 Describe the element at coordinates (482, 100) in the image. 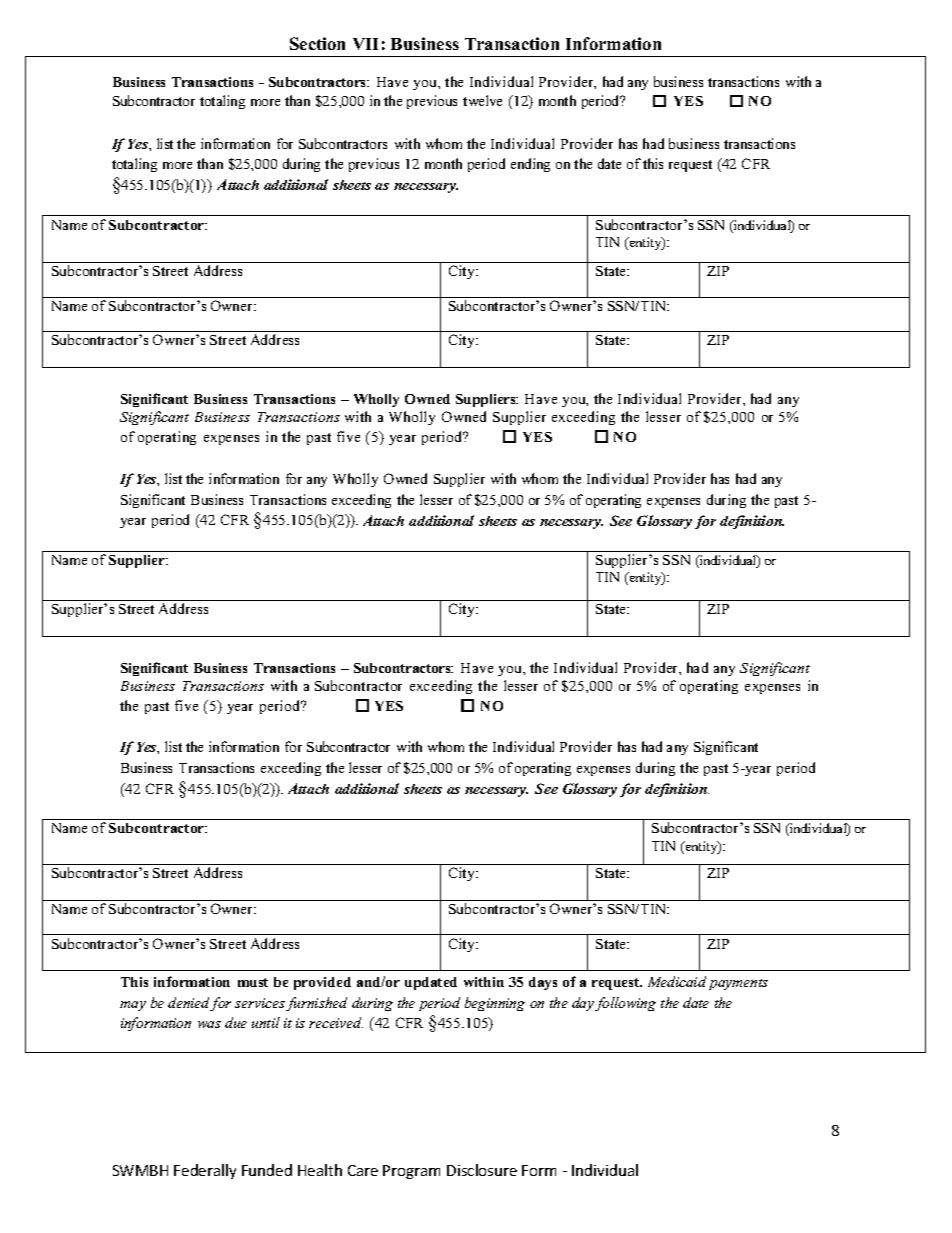

I see `twelve` at that location.
